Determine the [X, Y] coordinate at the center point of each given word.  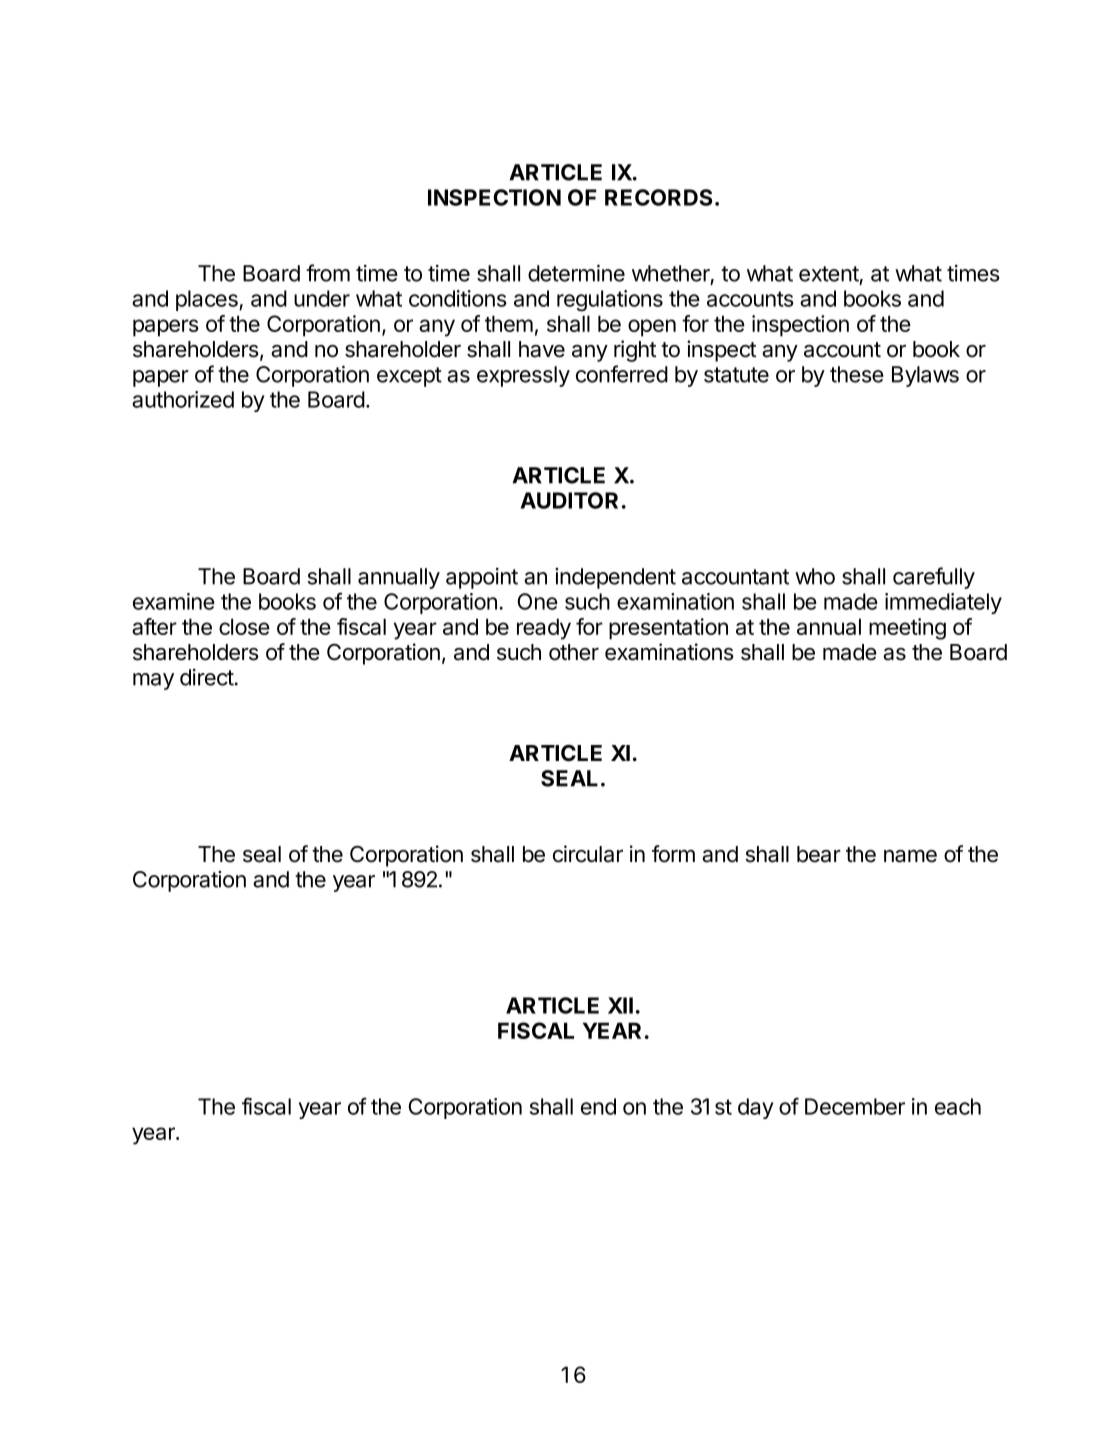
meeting [907, 629]
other [574, 652]
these [857, 374]
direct [207, 677]
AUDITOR [569, 500]
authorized [183, 399]
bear [819, 854]
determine [576, 273]
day [756, 1108]
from [328, 273]
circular [588, 854]
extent [829, 274]
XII [620, 1005]
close [244, 626]
